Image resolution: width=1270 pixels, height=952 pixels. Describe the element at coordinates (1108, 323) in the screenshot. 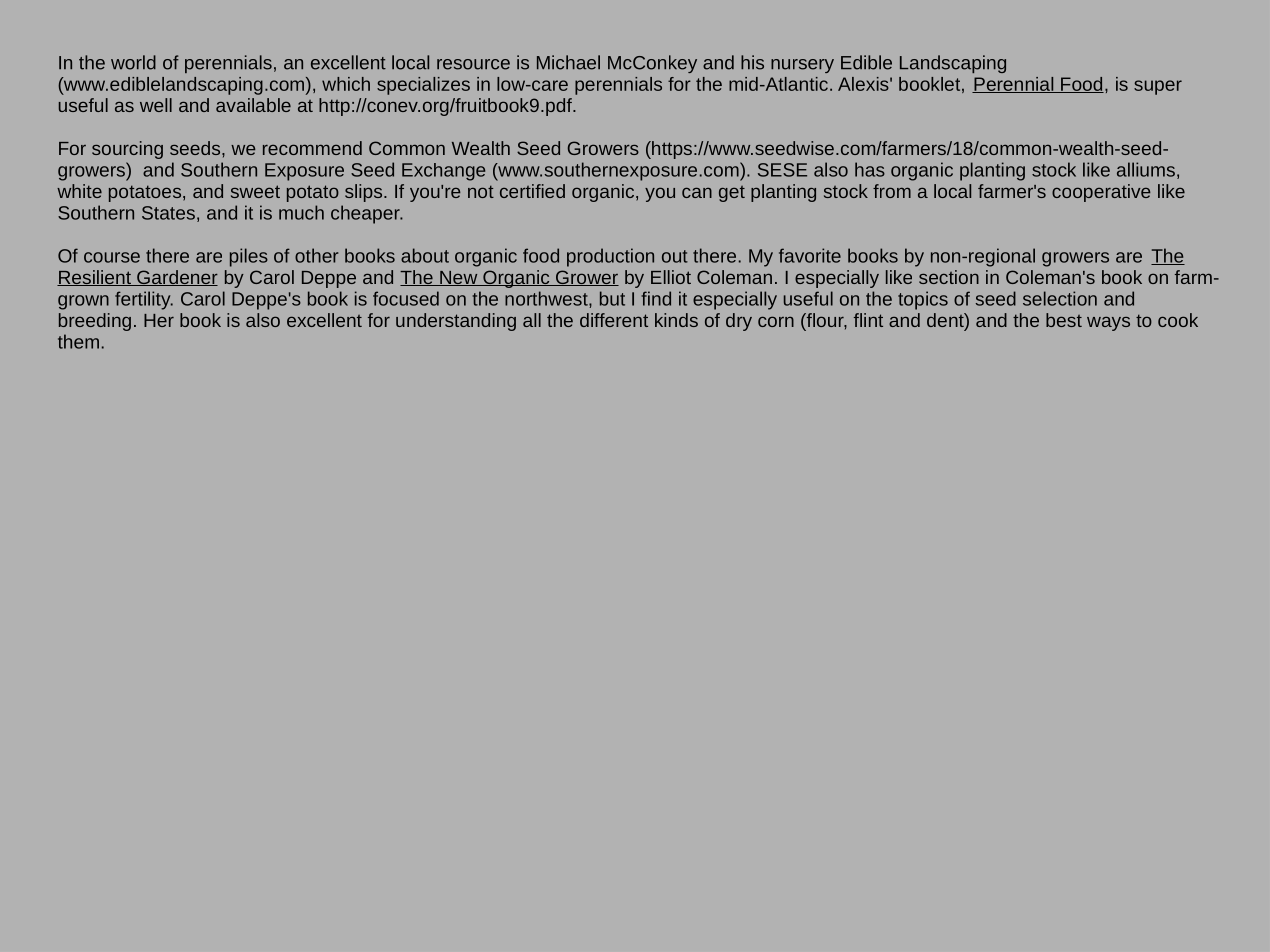

I see `ways` at that location.
